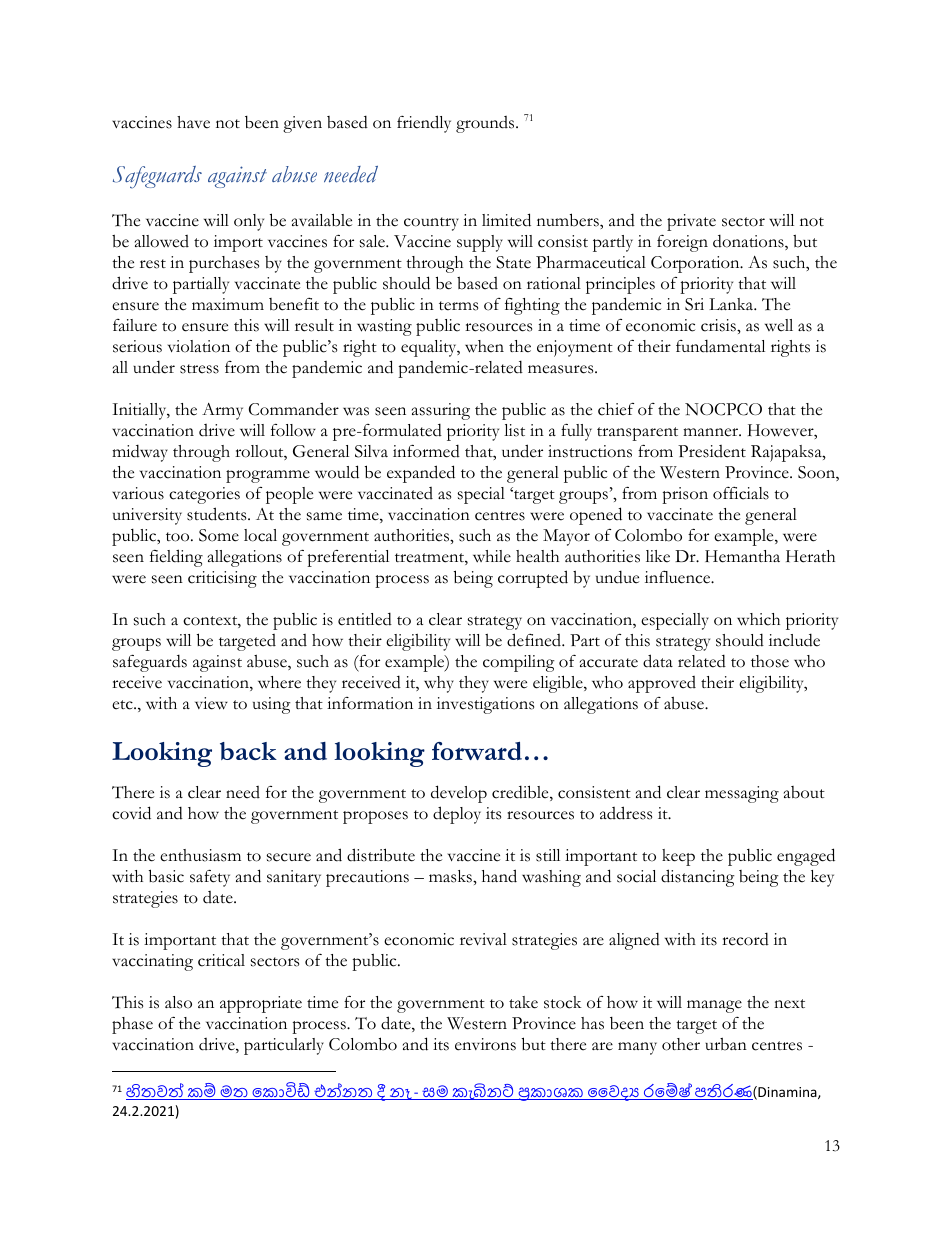 The image size is (952, 1233). Describe the element at coordinates (459, 794) in the screenshot. I see `develop` at that location.
